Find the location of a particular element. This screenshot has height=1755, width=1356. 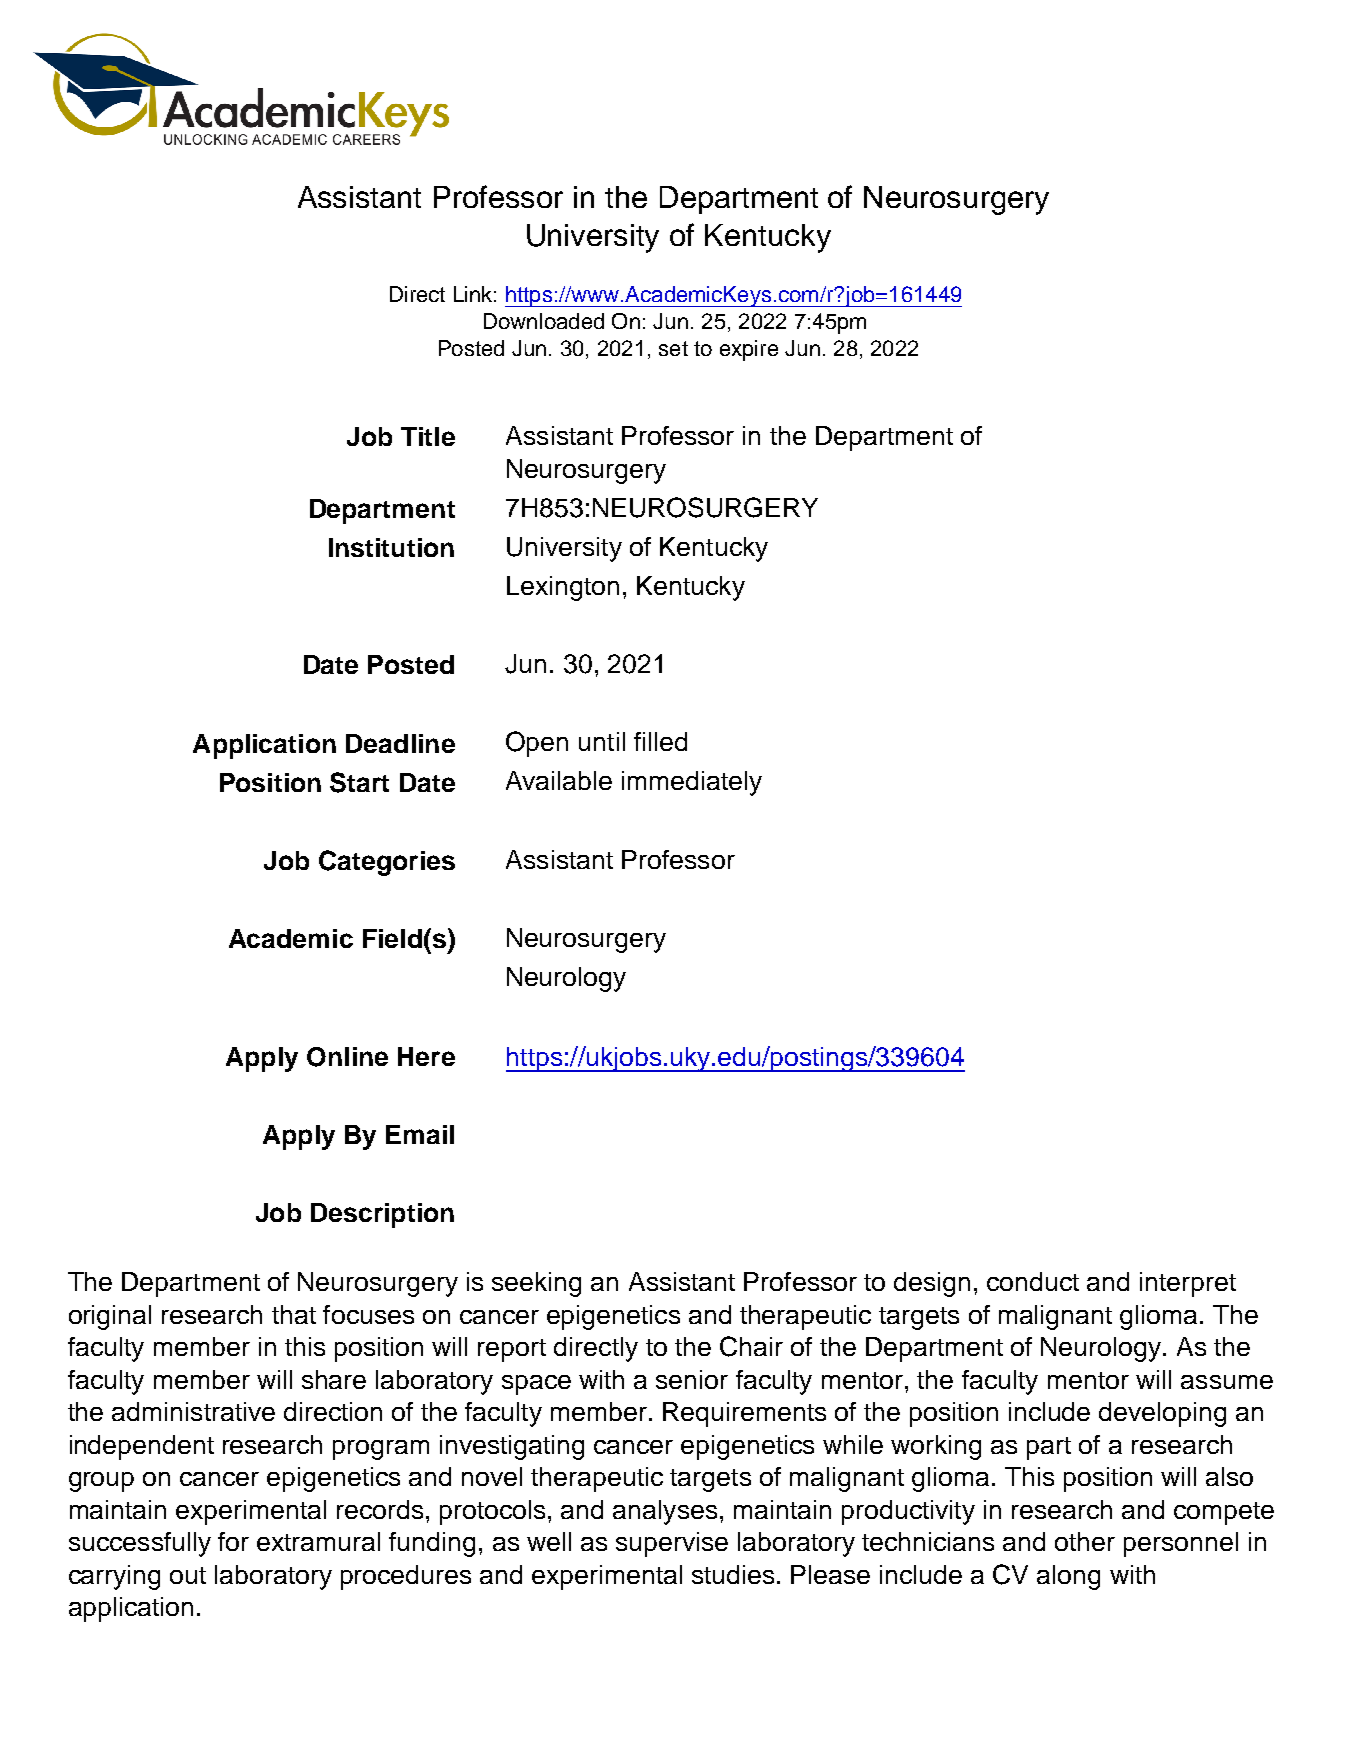

set is located at coordinates (673, 348).
